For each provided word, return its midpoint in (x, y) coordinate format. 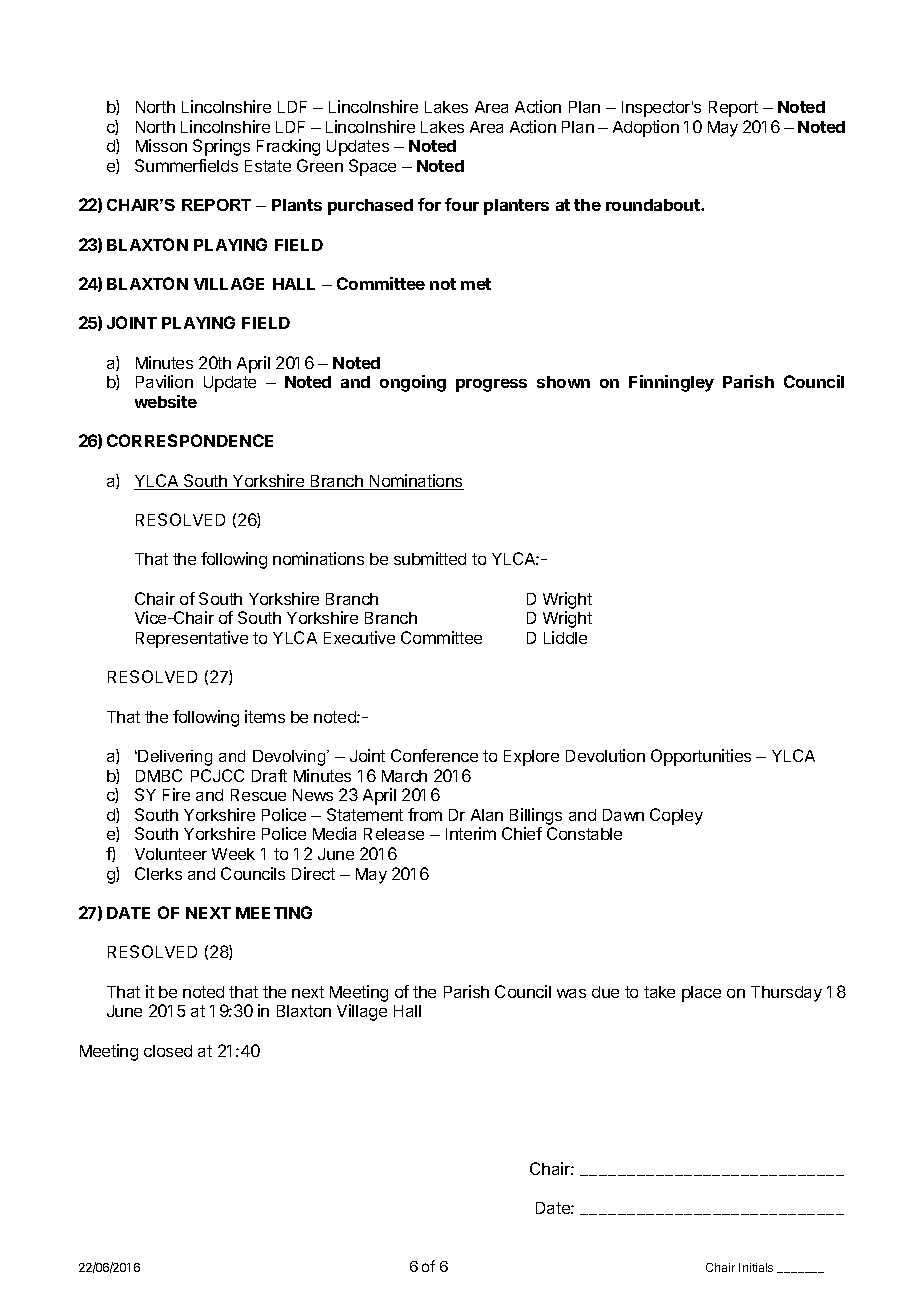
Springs (221, 147)
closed (168, 1051)
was (571, 993)
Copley (676, 816)
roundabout (654, 205)
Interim (471, 833)
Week (233, 854)
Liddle (565, 637)
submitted (430, 558)
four (462, 204)
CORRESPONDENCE (190, 440)
